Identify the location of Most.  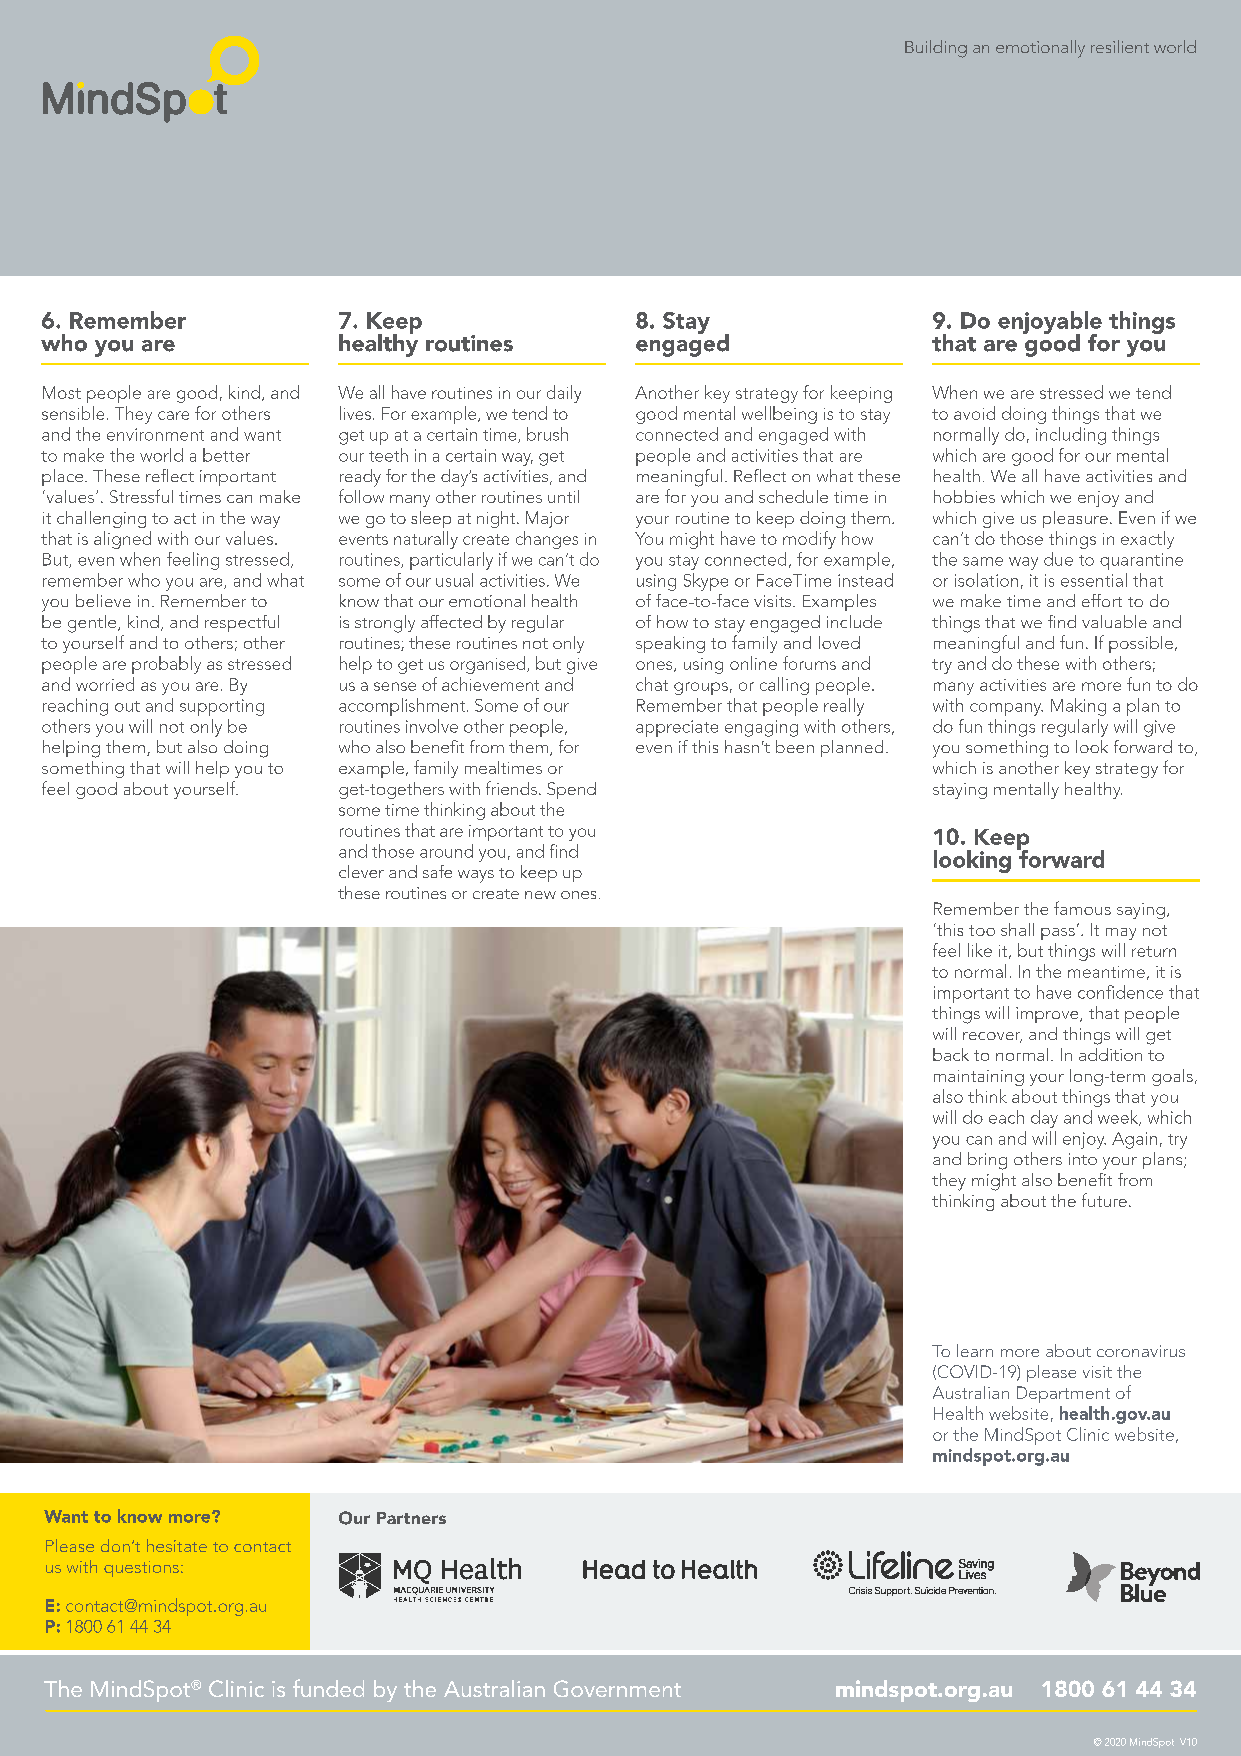
(62, 392).
